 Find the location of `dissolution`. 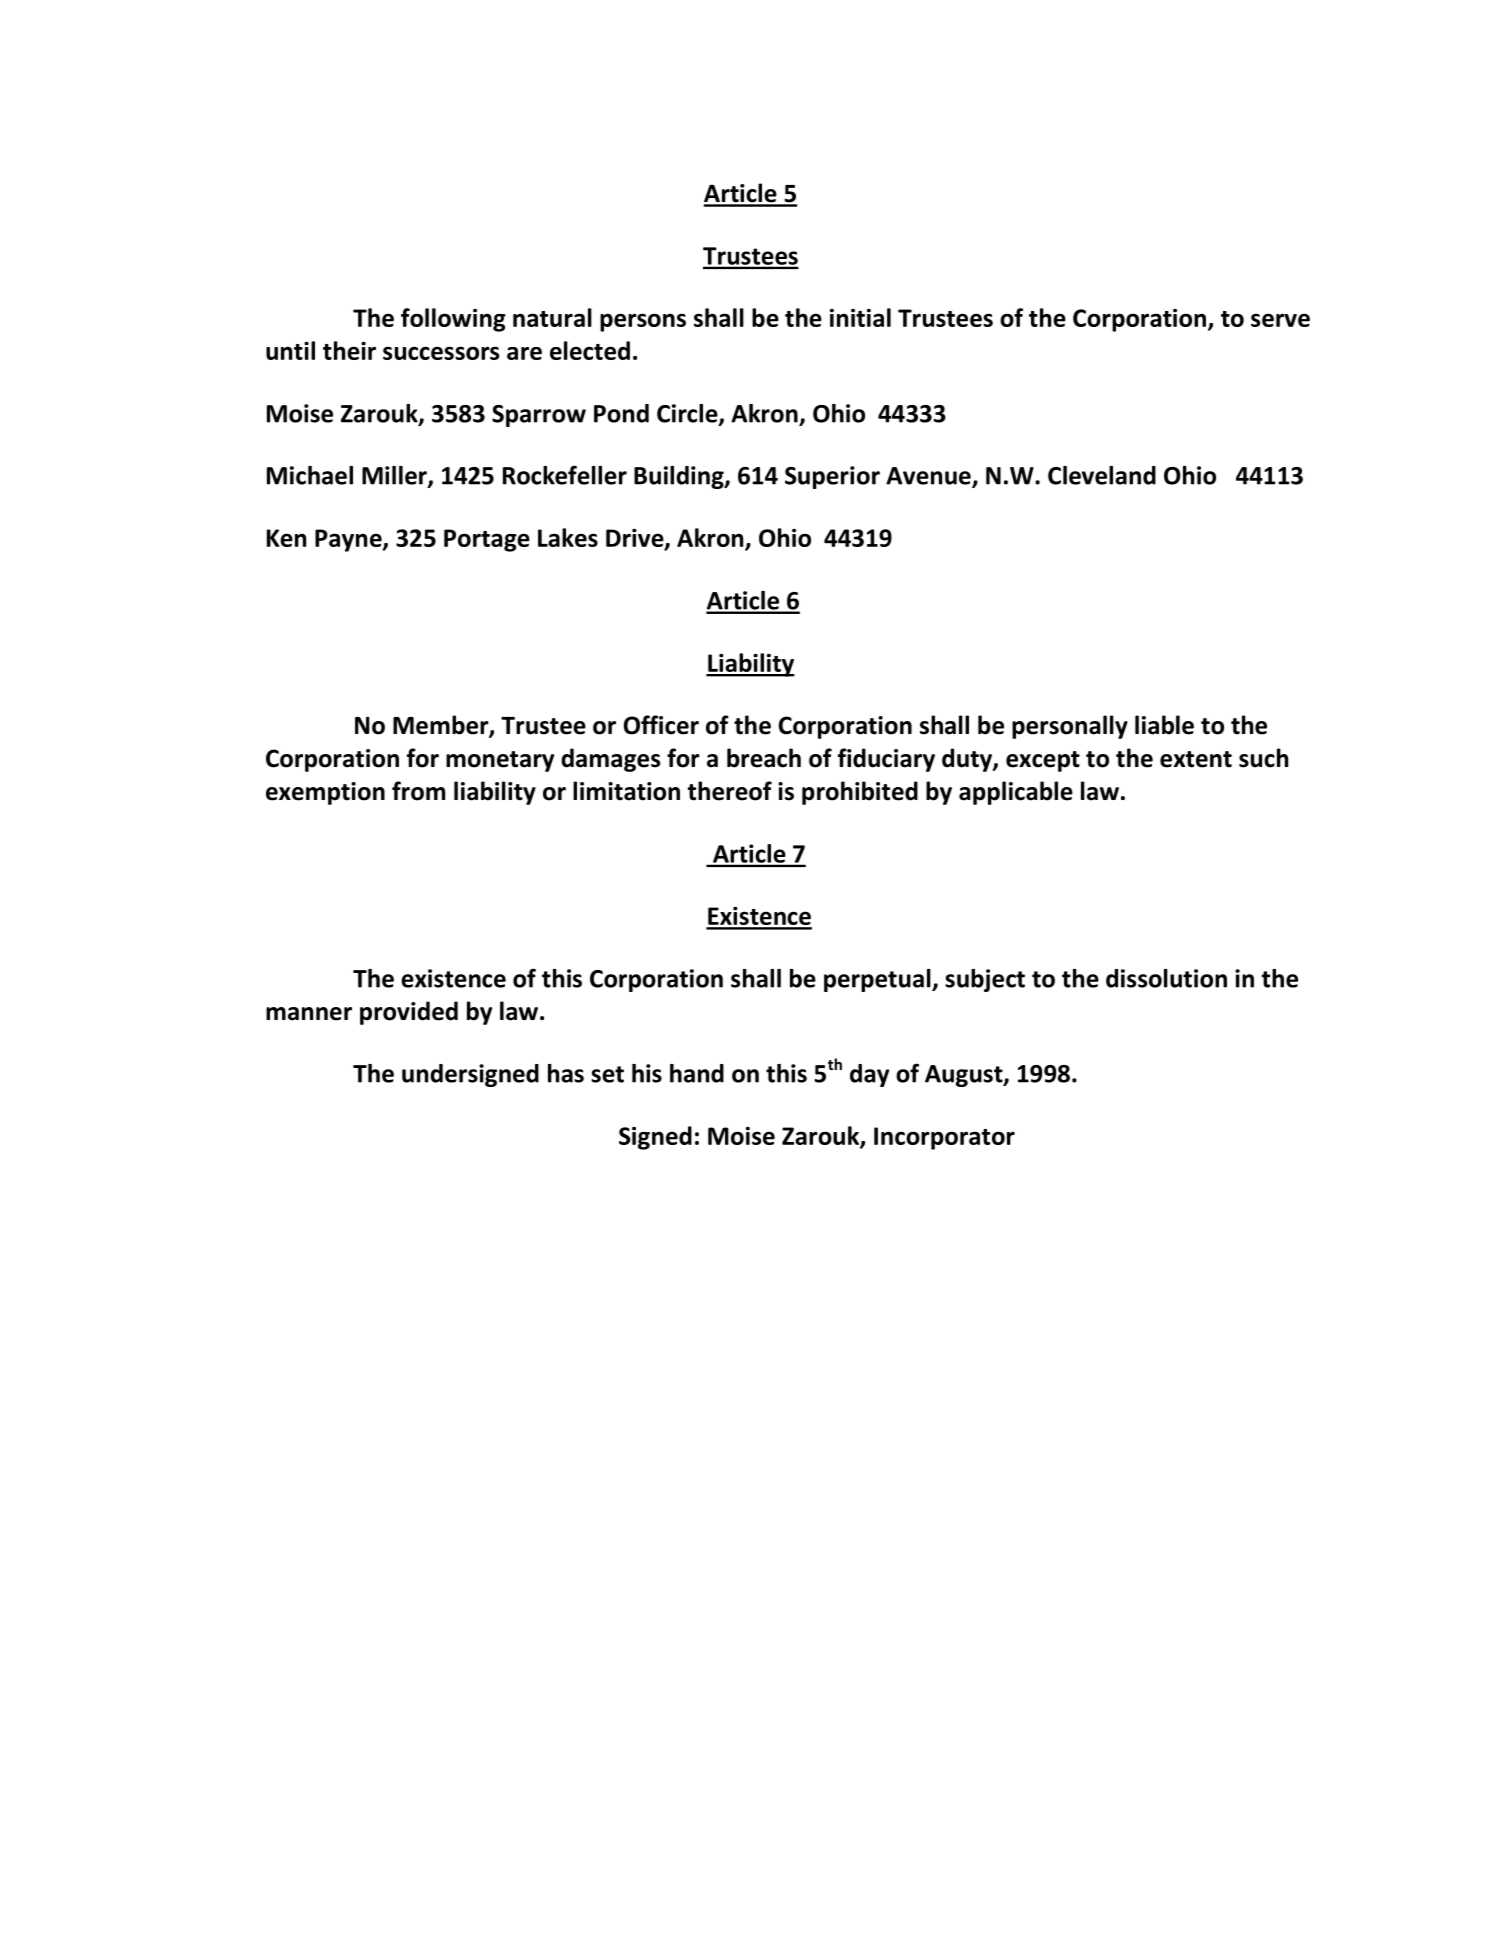

dissolution is located at coordinates (1166, 978).
